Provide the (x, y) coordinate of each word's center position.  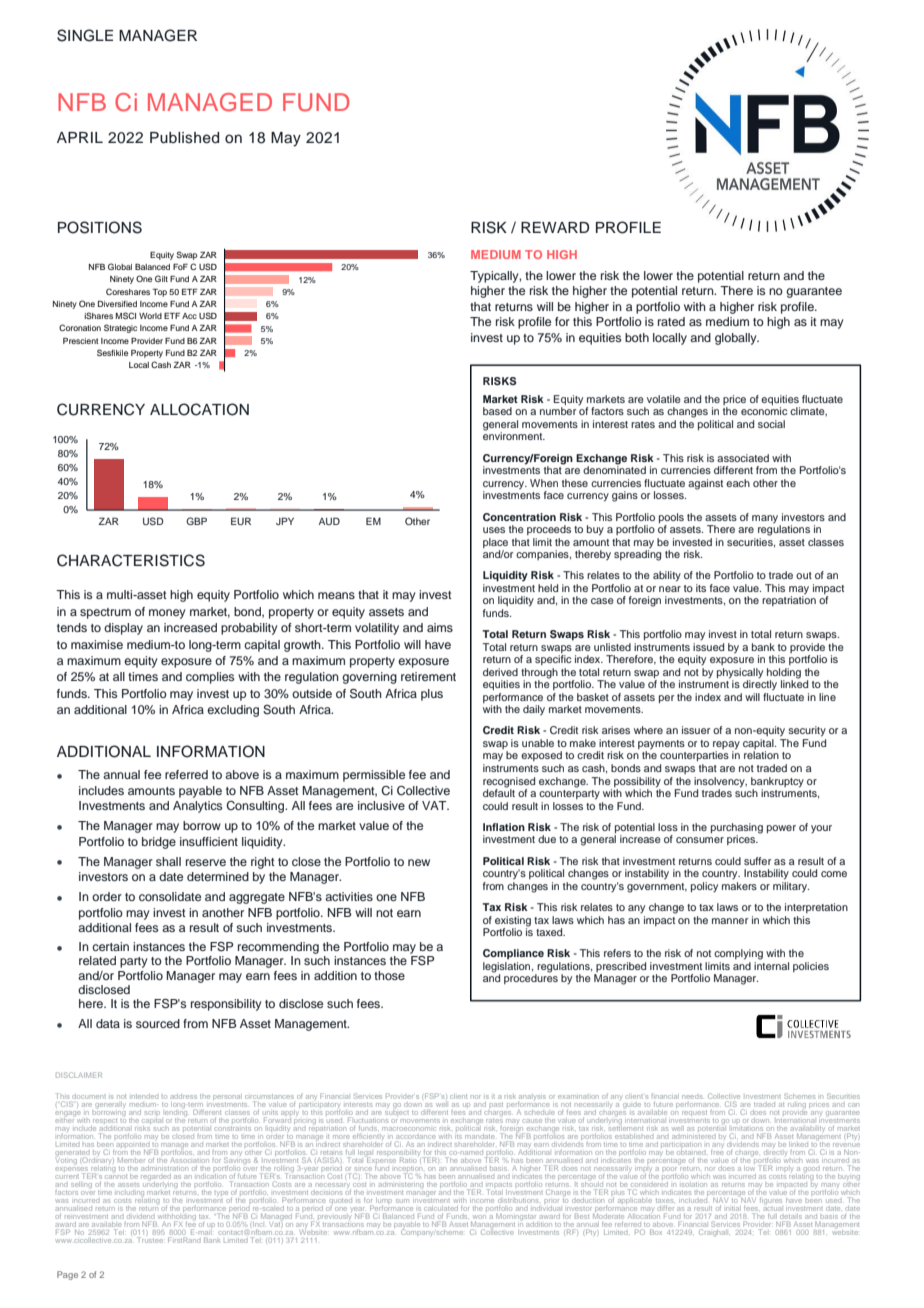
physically (740, 673)
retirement (428, 676)
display (123, 629)
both (637, 337)
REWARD (555, 227)
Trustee (150, 1240)
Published (184, 138)
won (480, 1217)
